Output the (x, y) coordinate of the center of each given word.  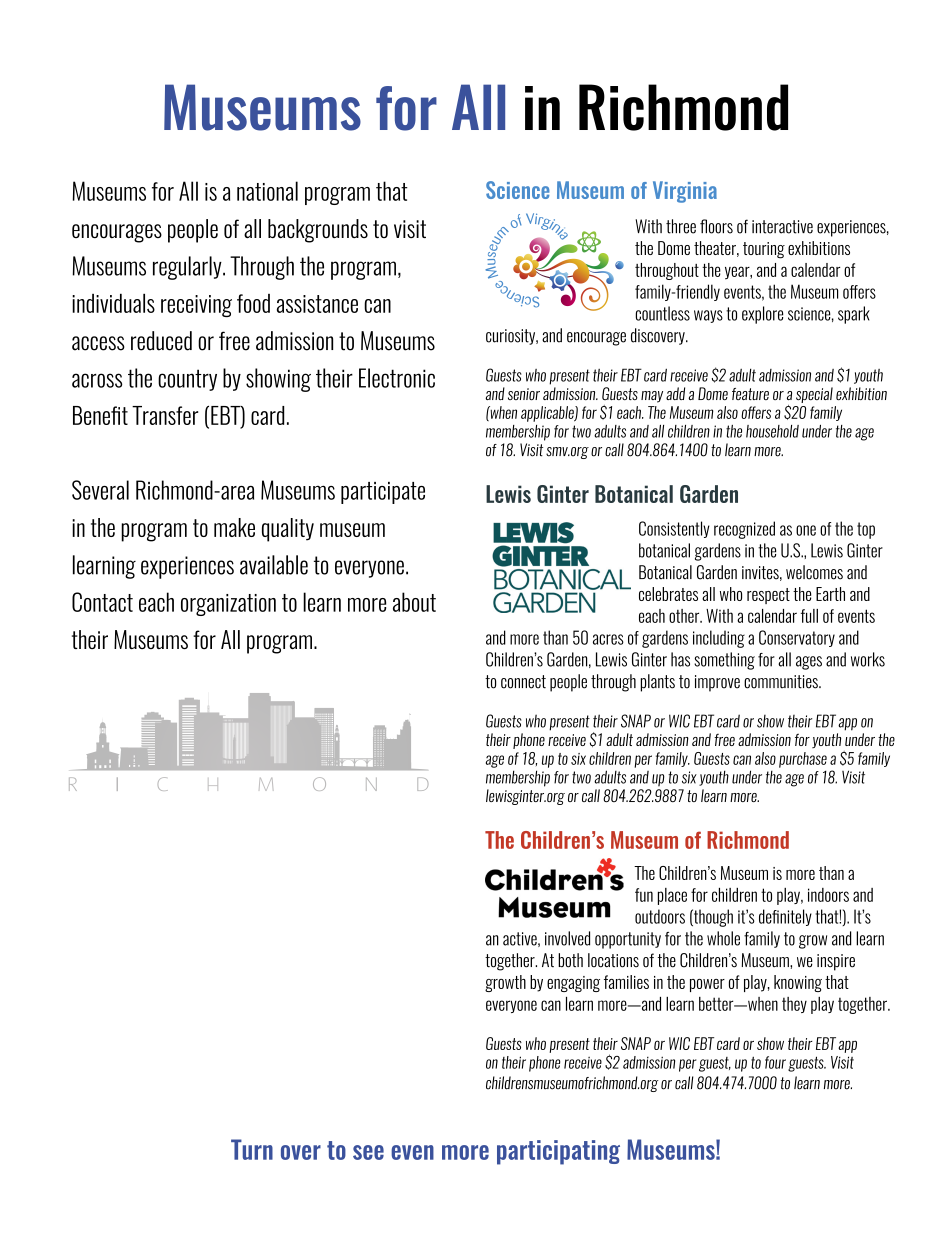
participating (558, 1152)
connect (523, 682)
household (772, 431)
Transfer (165, 415)
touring (764, 250)
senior (524, 394)
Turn (252, 1149)
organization (228, 605)
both (570, 960)
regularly (188, 268)
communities (782, 682)
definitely (785, 917)
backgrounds (318, 231)
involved (567, 938)
